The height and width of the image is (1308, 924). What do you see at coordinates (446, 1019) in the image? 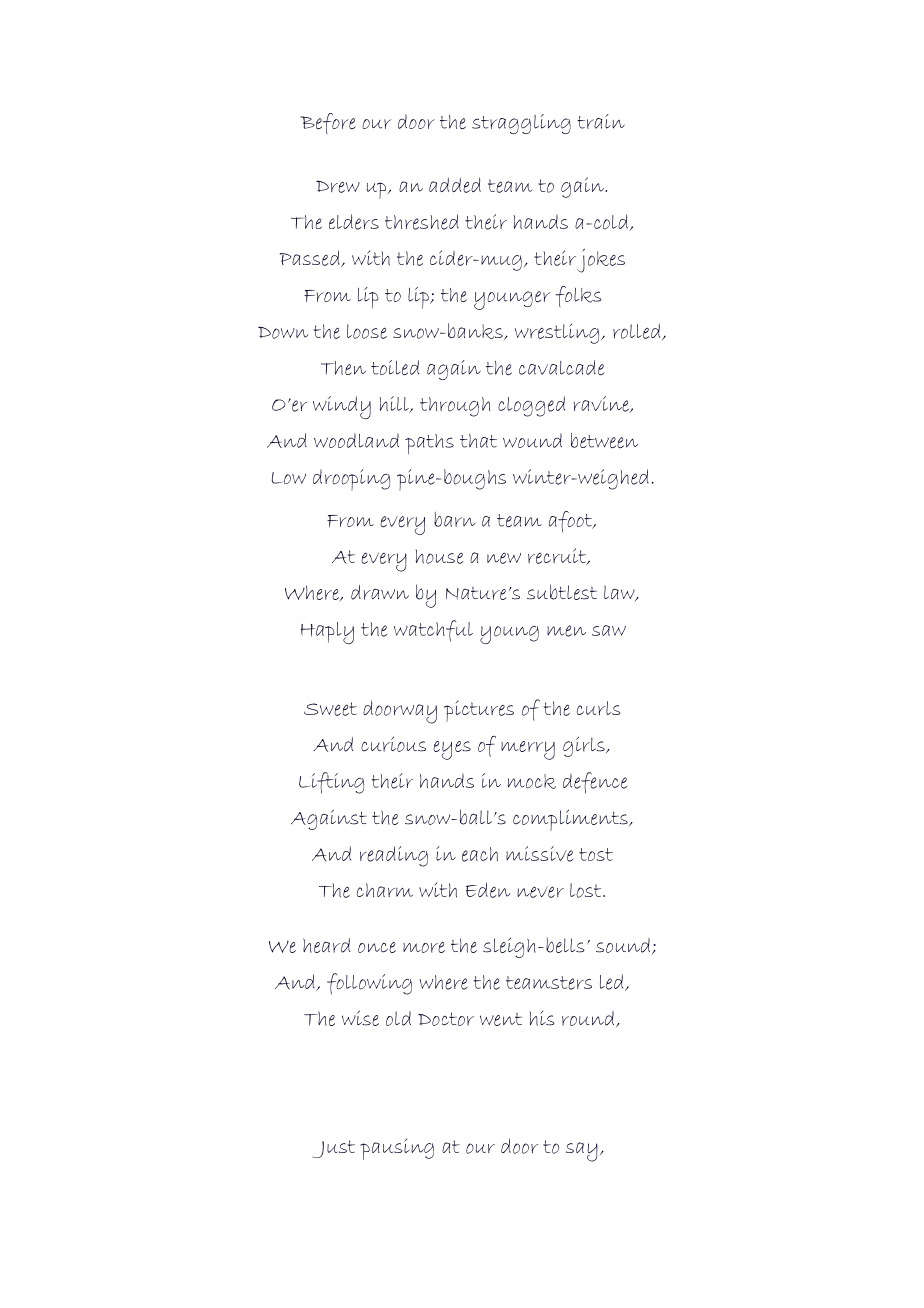
I see `Doctor` at bounding box center [446, 1019].
